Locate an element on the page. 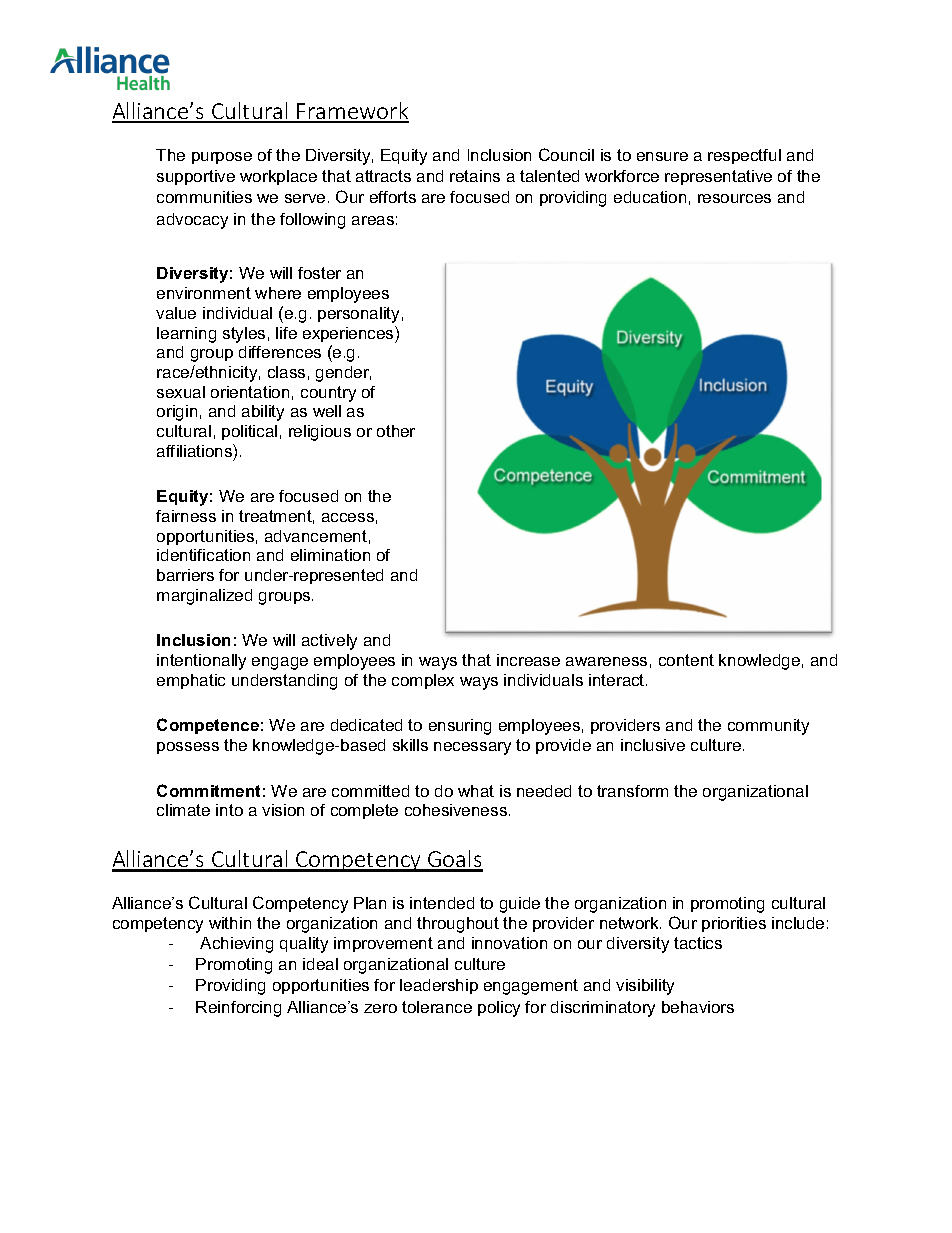 The height and width of the document is (1233, 952). increase is located at coordinates (528, 660).
